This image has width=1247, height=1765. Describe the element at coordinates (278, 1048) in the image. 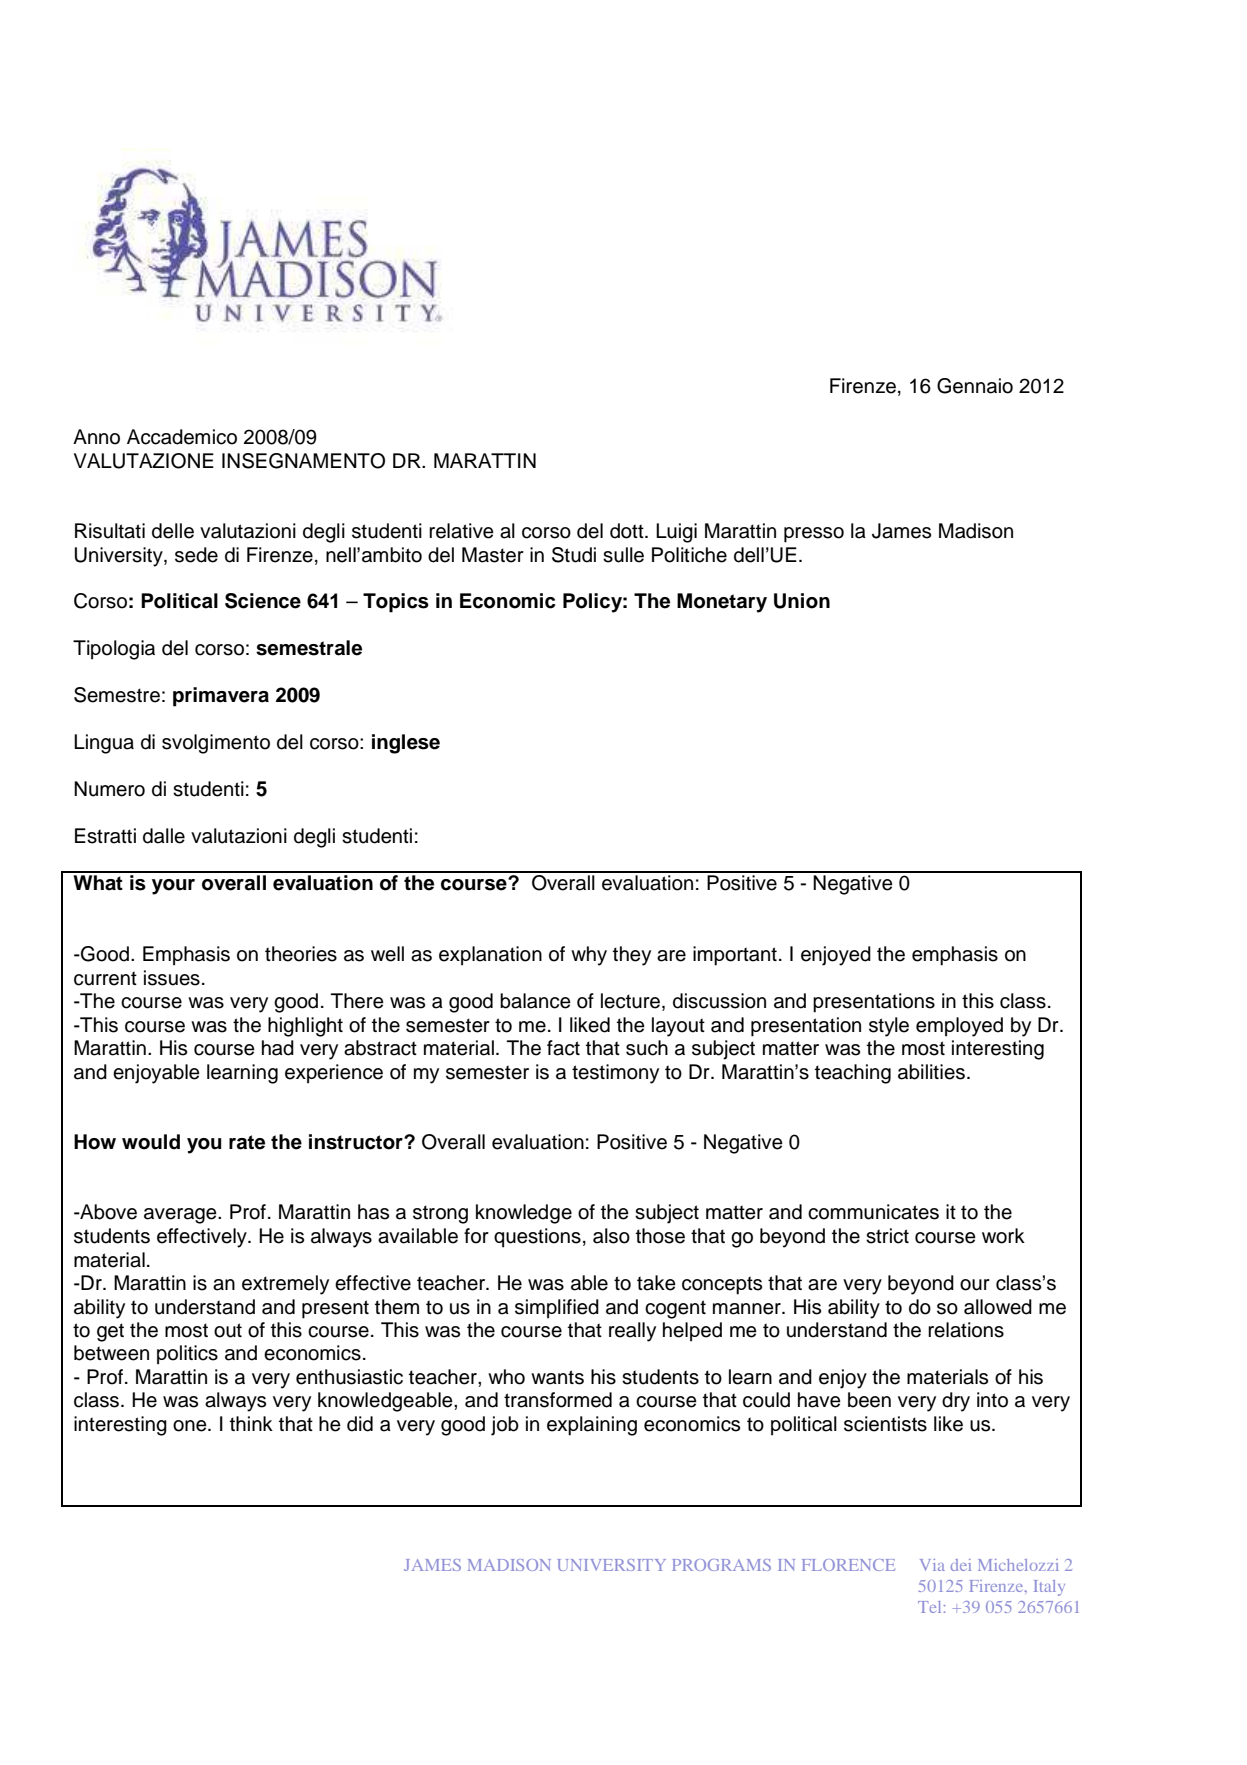

I see `had` at that location.
